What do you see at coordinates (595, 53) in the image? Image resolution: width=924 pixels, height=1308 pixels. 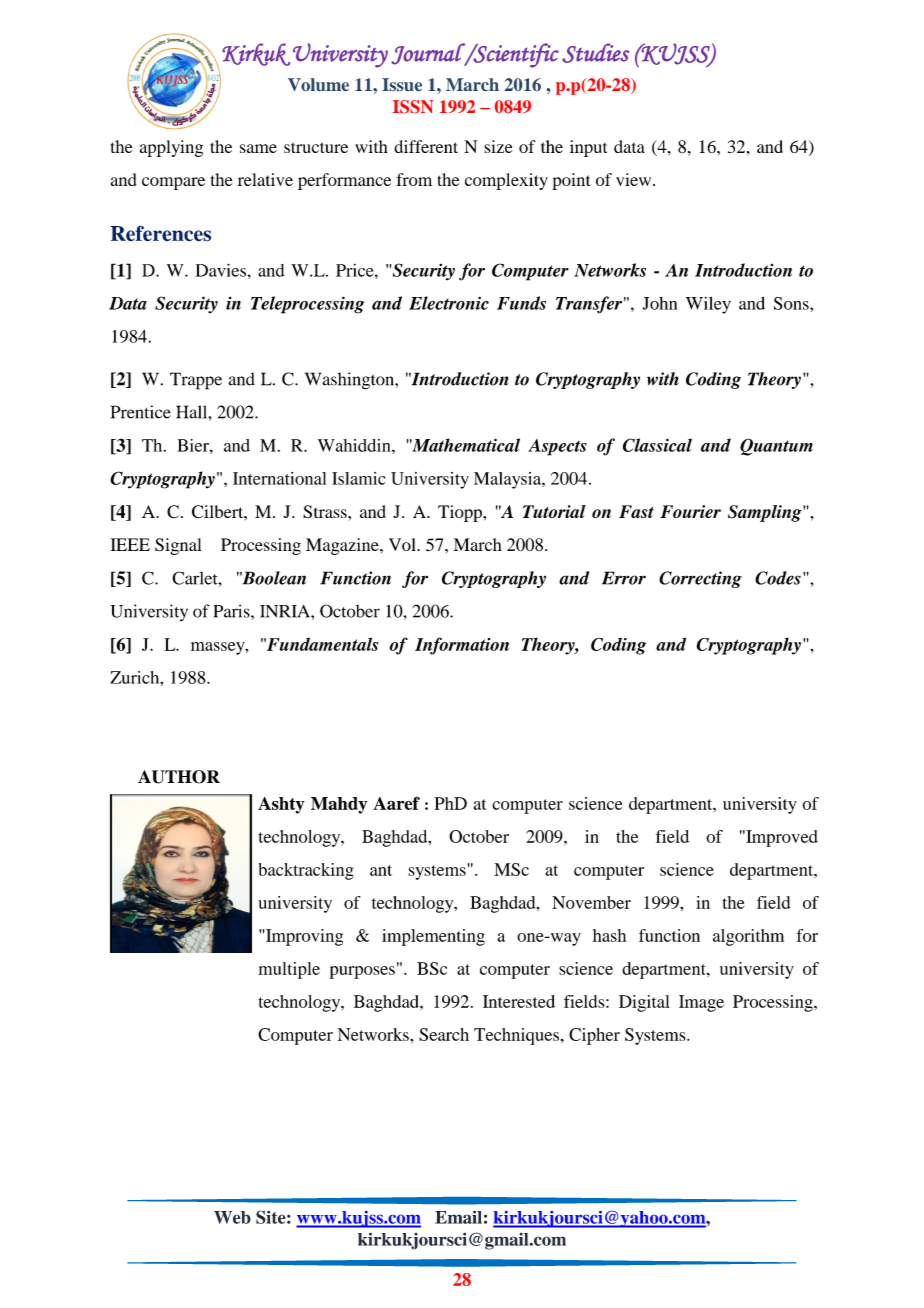 I see `Studies` at bounding box center [595, 53].
